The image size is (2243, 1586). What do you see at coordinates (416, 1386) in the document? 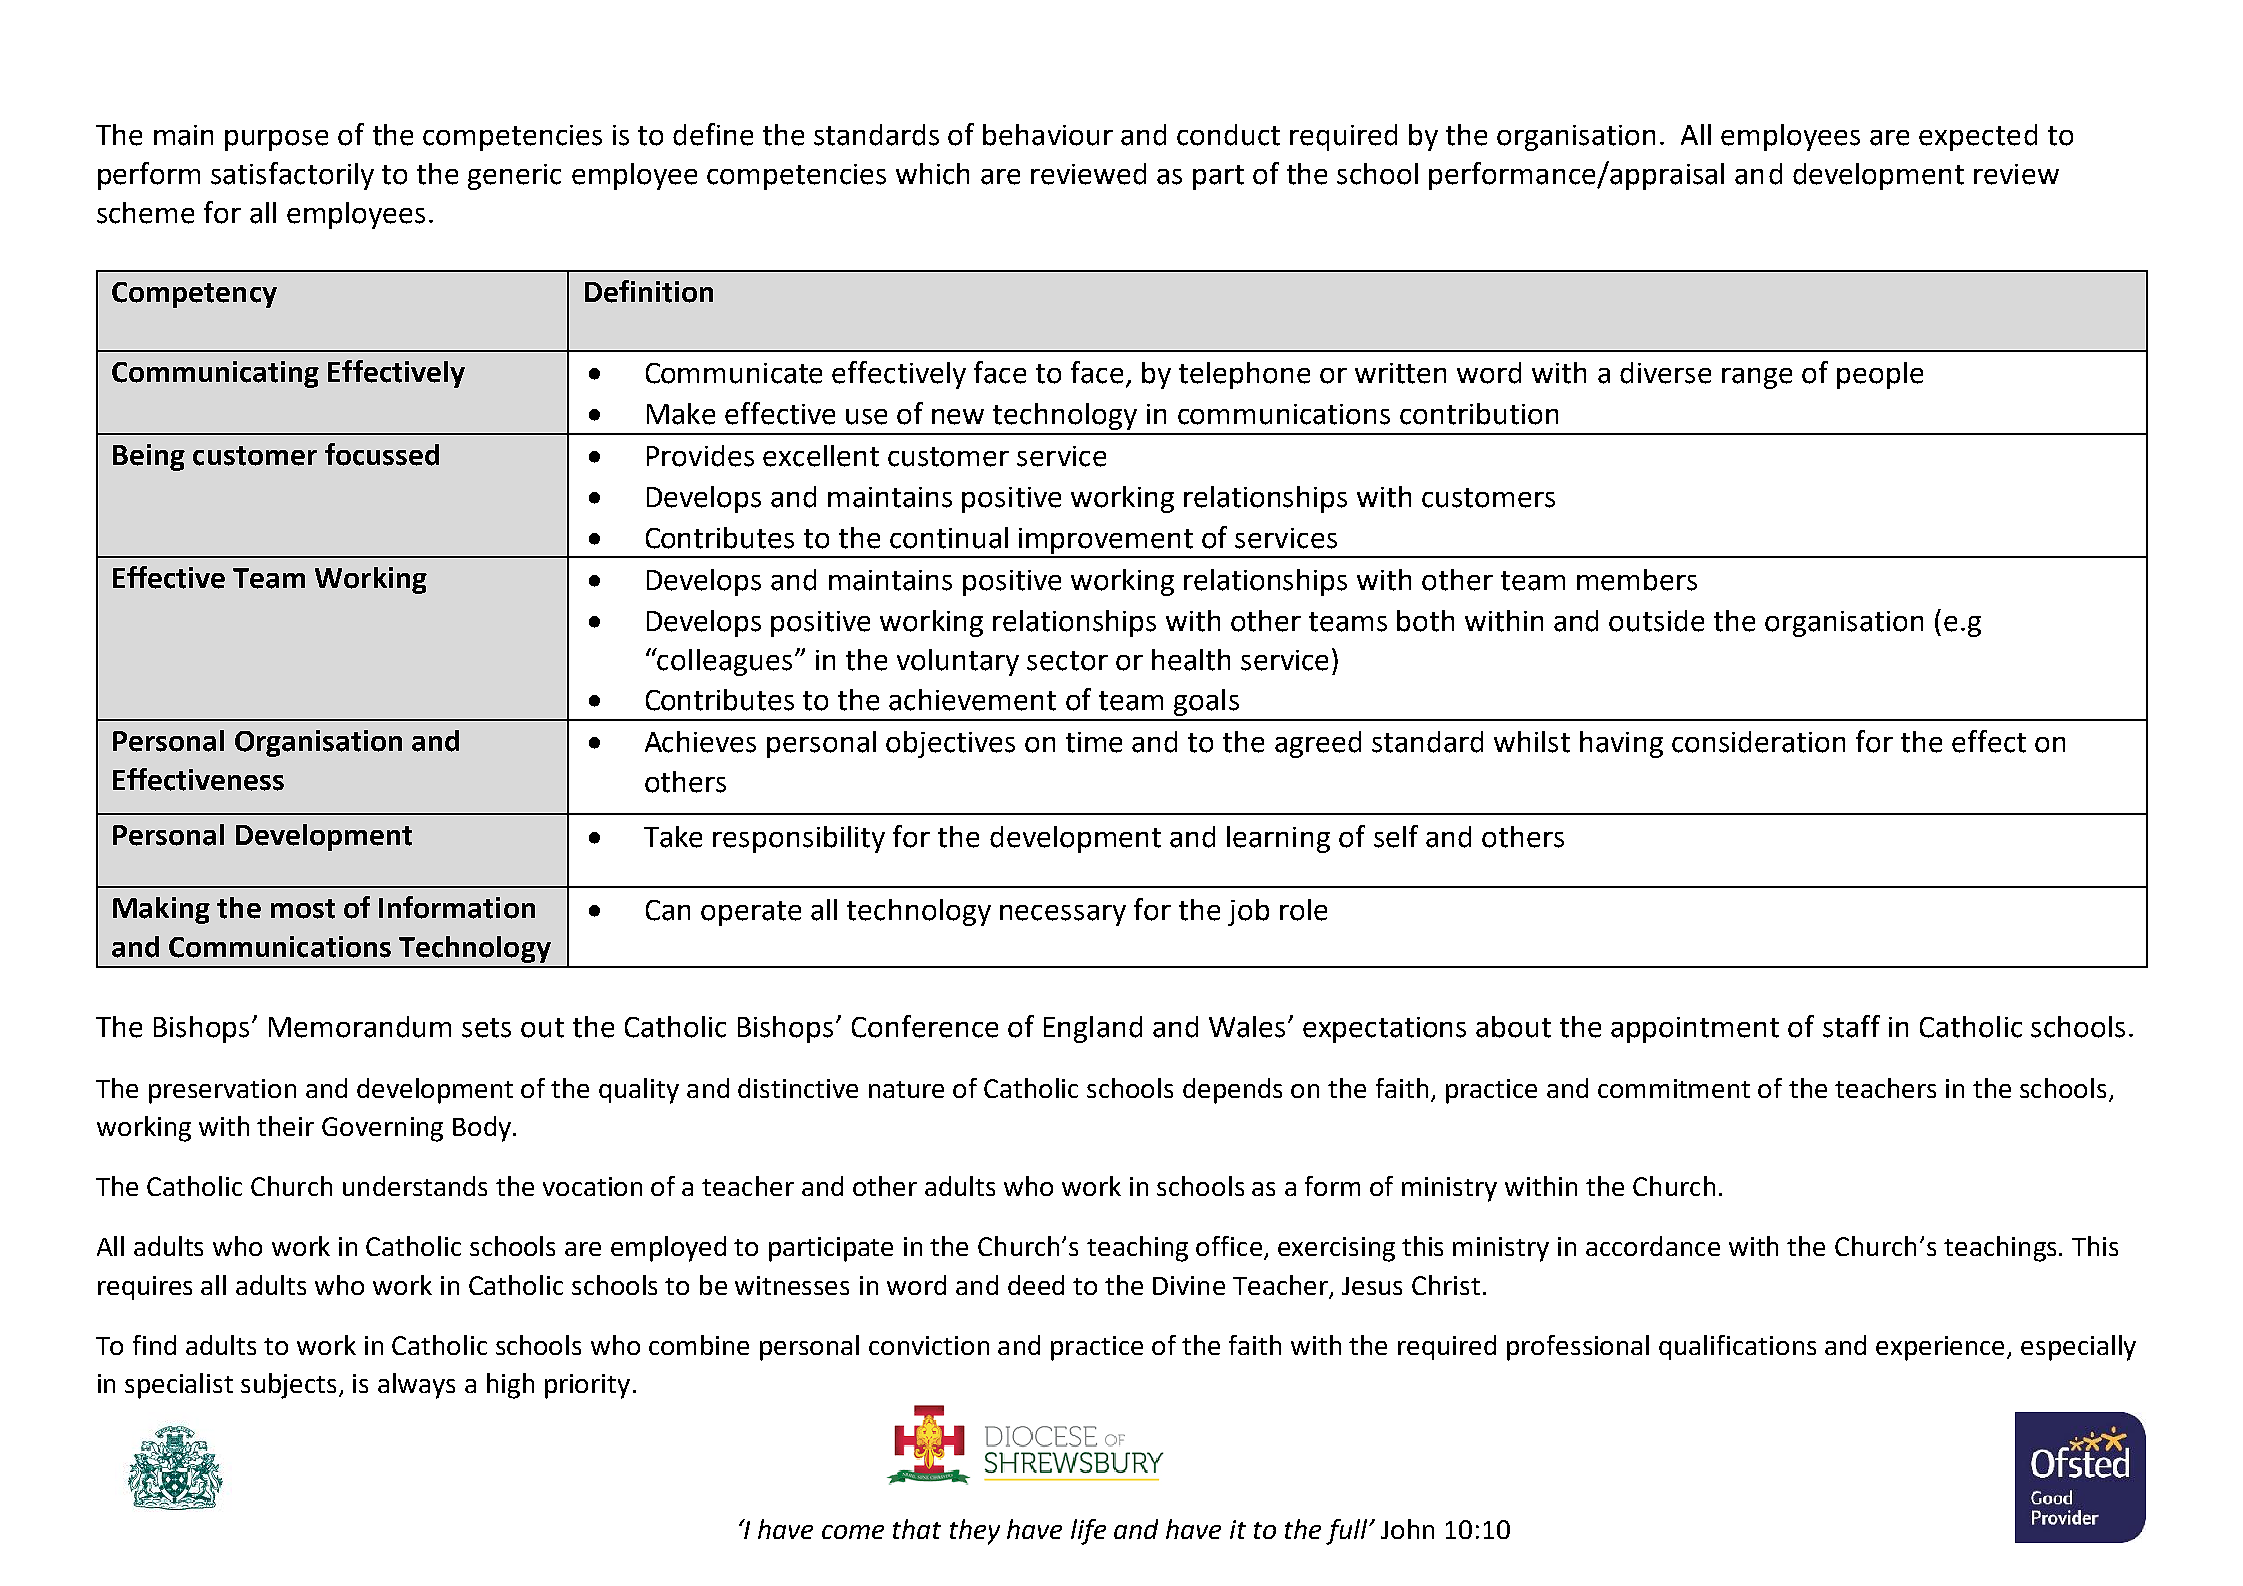
I see `always` at bounding box center [416, 1386].
